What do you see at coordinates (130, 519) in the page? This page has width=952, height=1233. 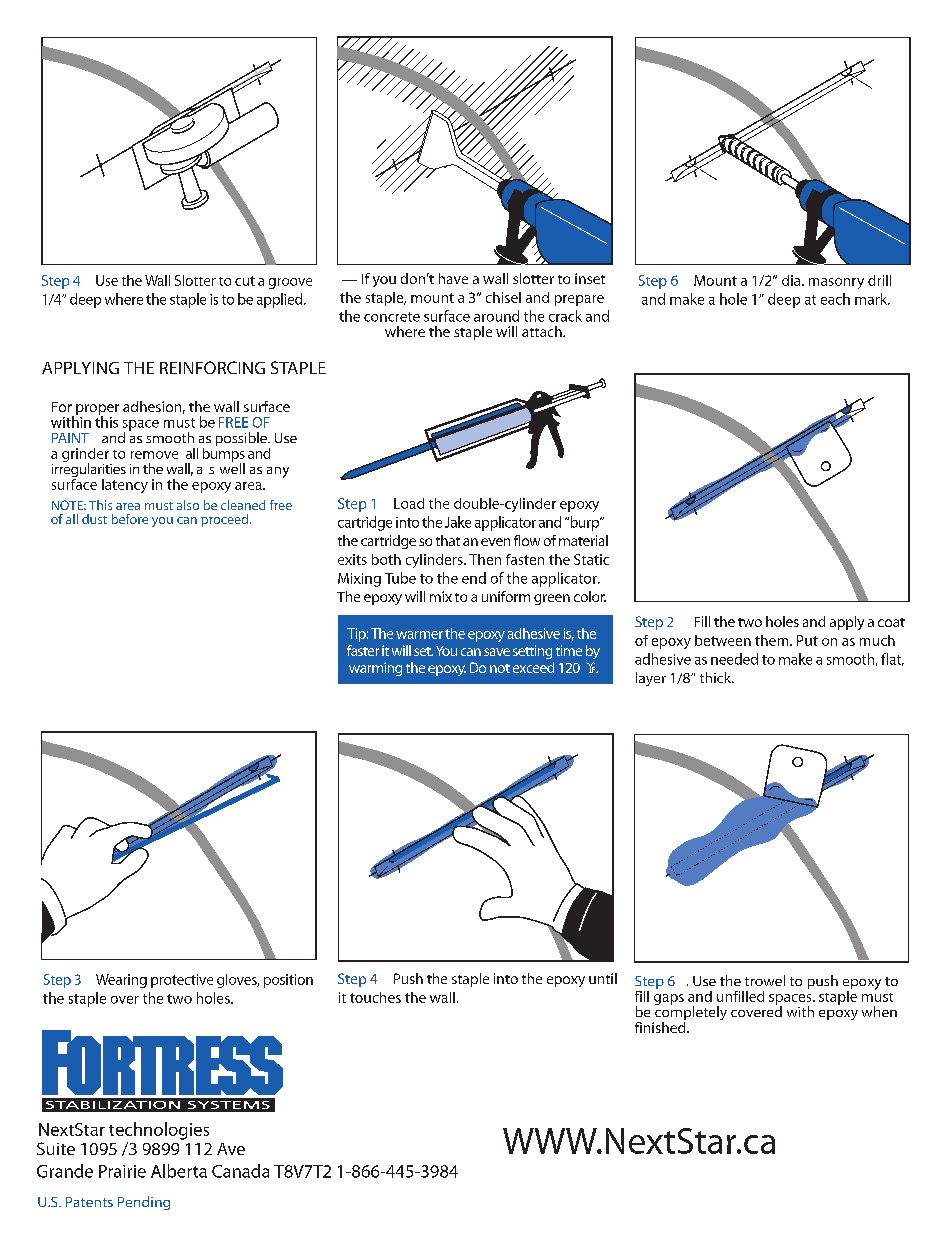 I see `before` at bounding box center [130, 519].
